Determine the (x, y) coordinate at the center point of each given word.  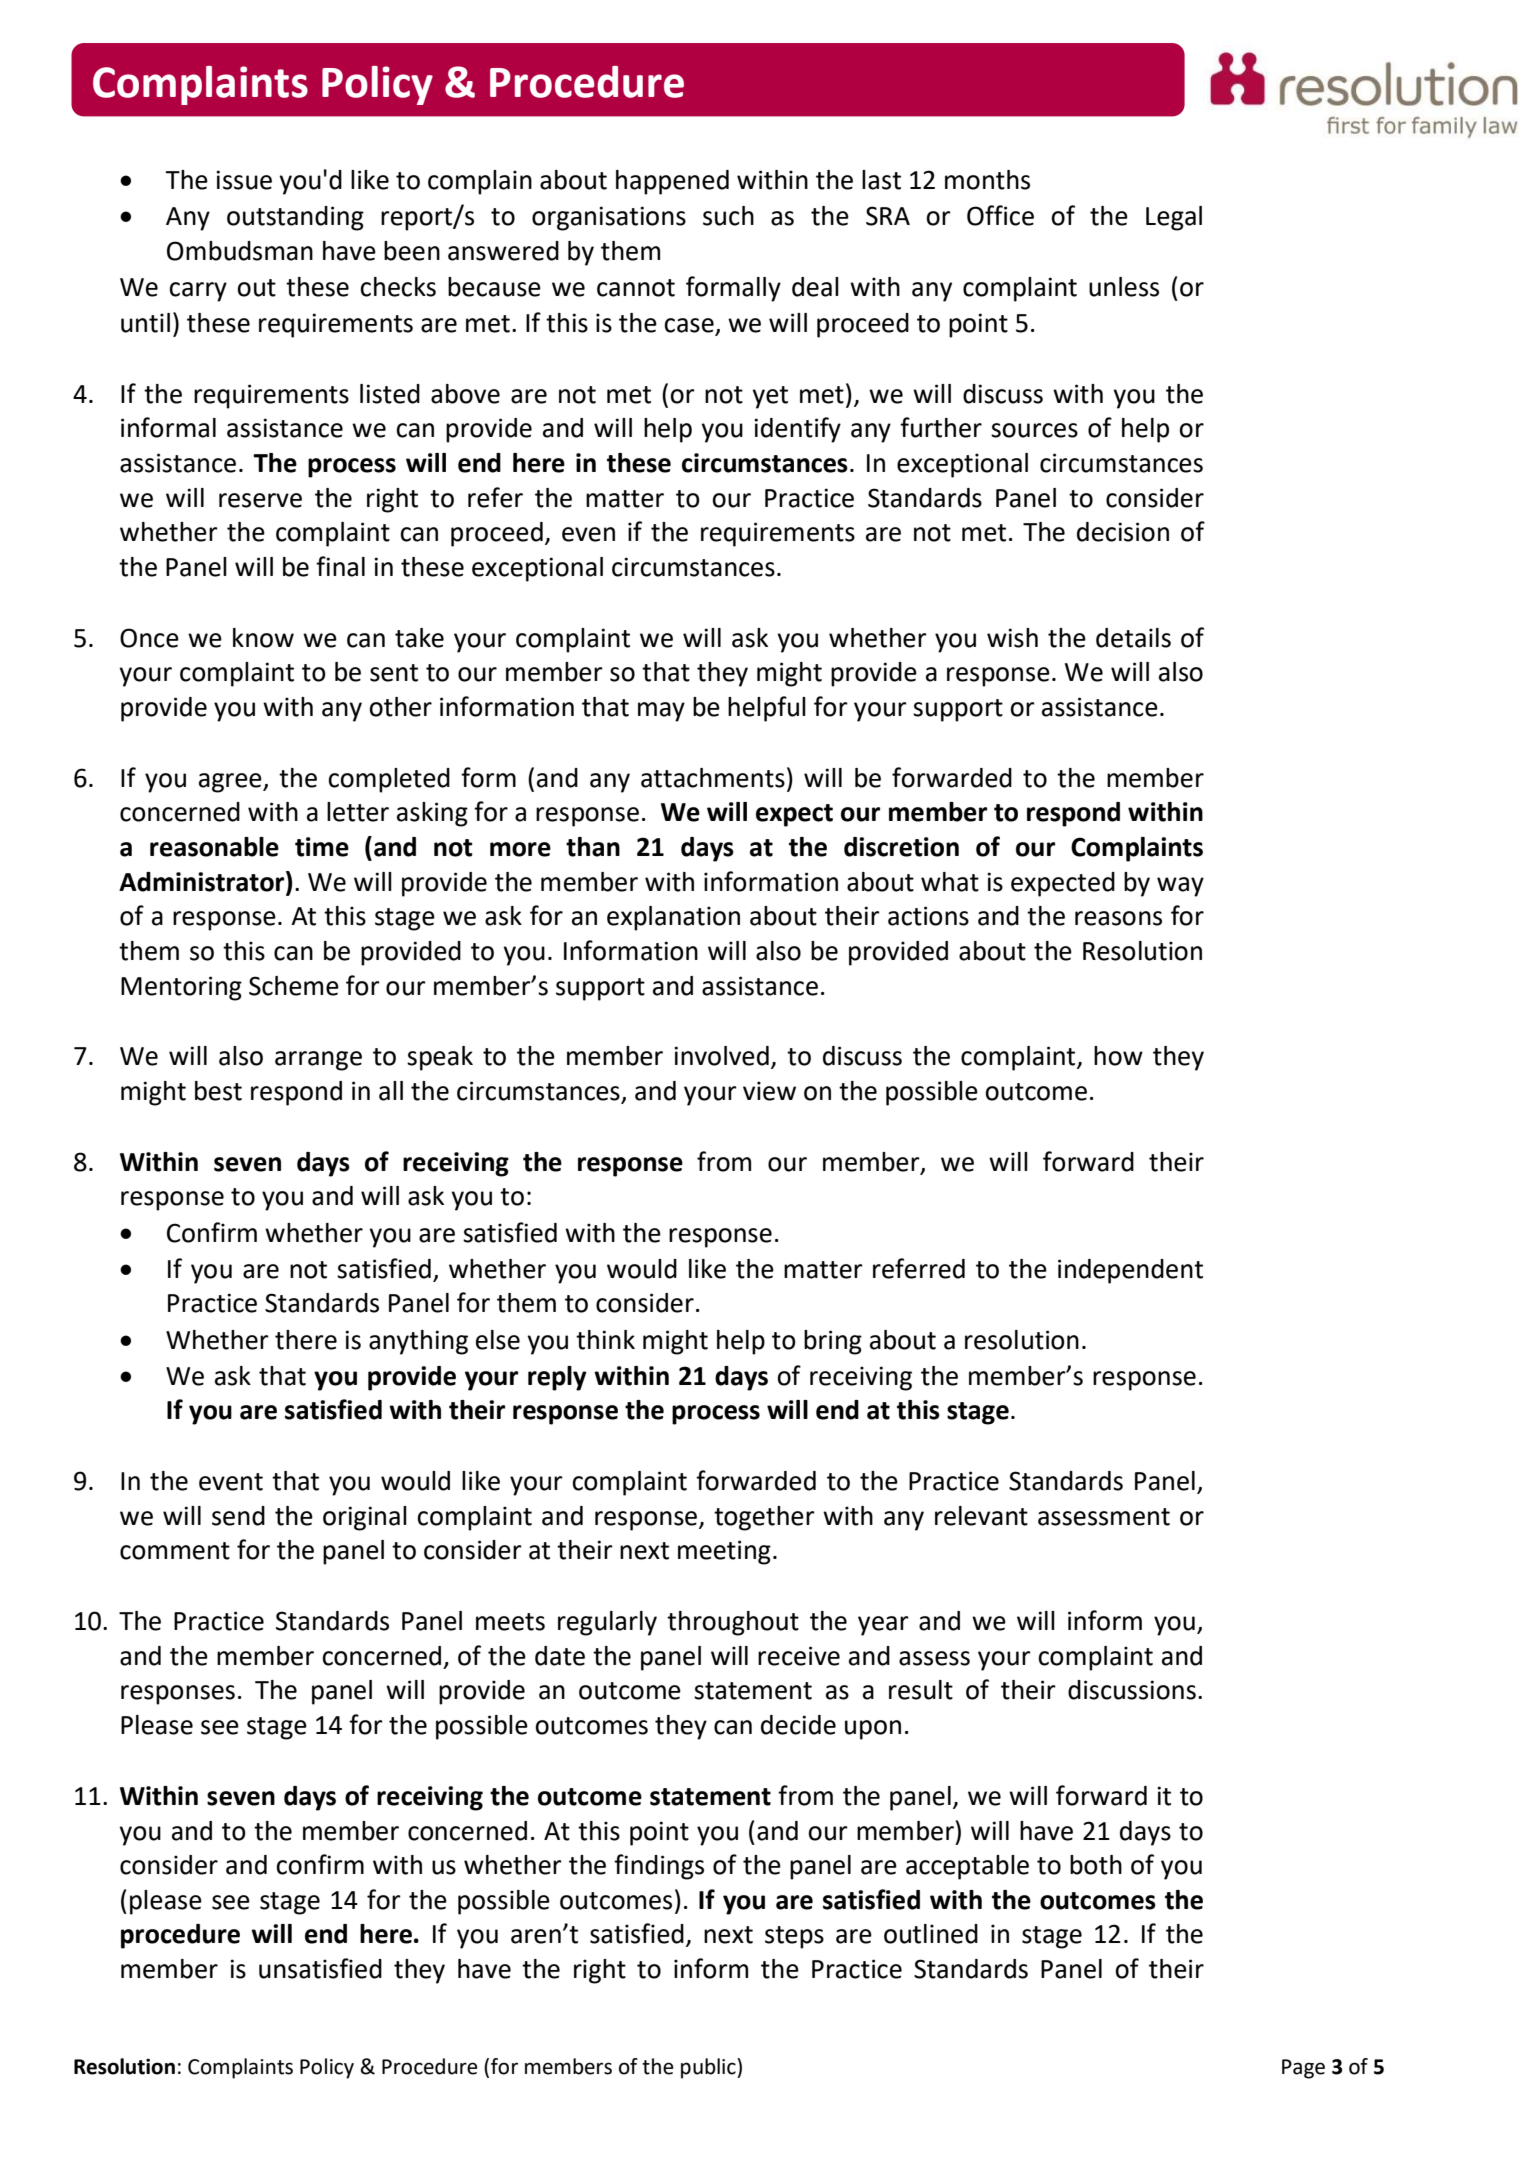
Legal (1174, 218)
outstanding (295, 218)
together (764, 1518)
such (728, 216)
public (709, 2068)
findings (659, 1867)
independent (1130, 1271)
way (1180, 887)
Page (1303, 2069)
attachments (713, 778)
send (238, 1516)
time (322, 847)
